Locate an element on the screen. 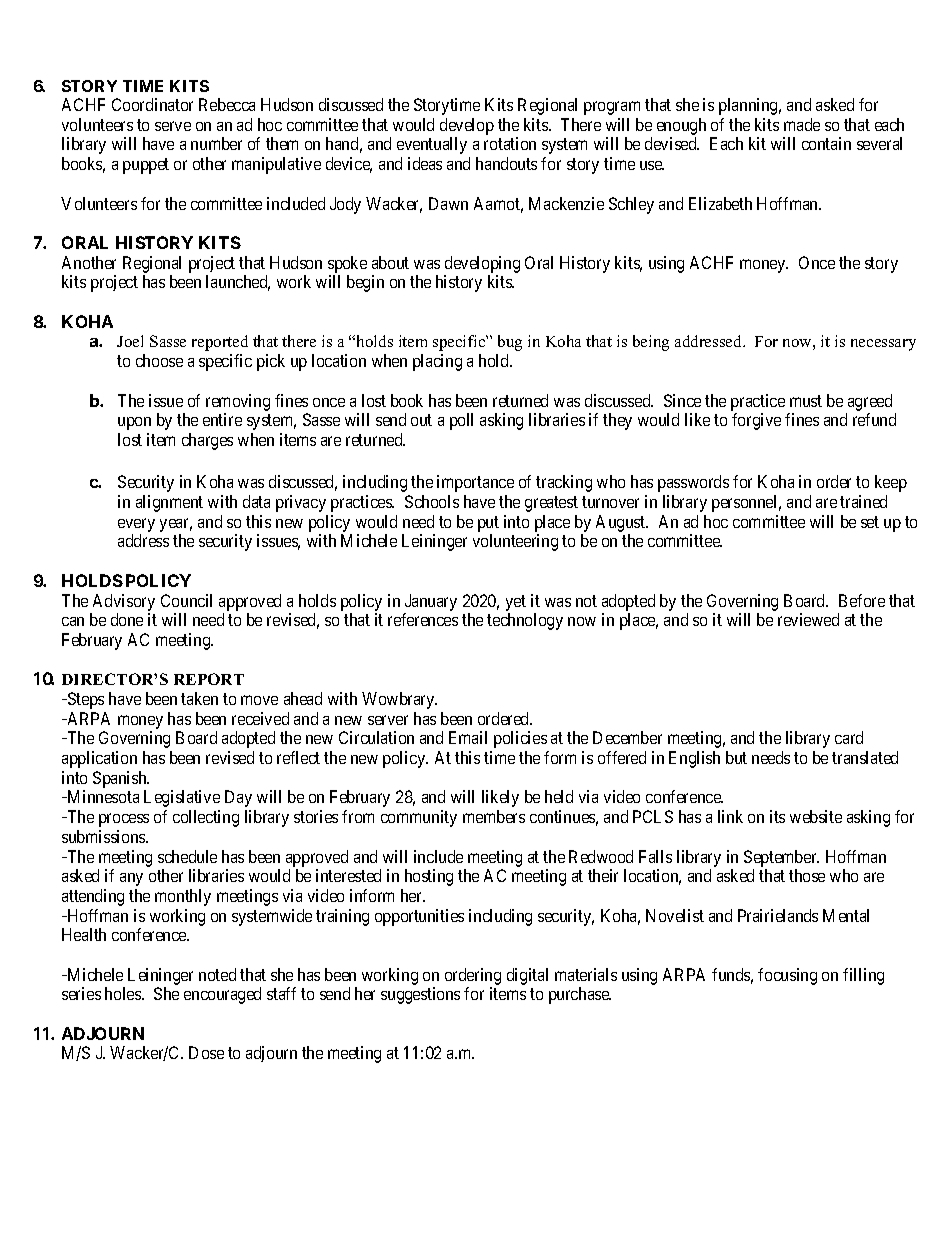 The image size is (952, 1233). number is located at coordinates (216, 143).
